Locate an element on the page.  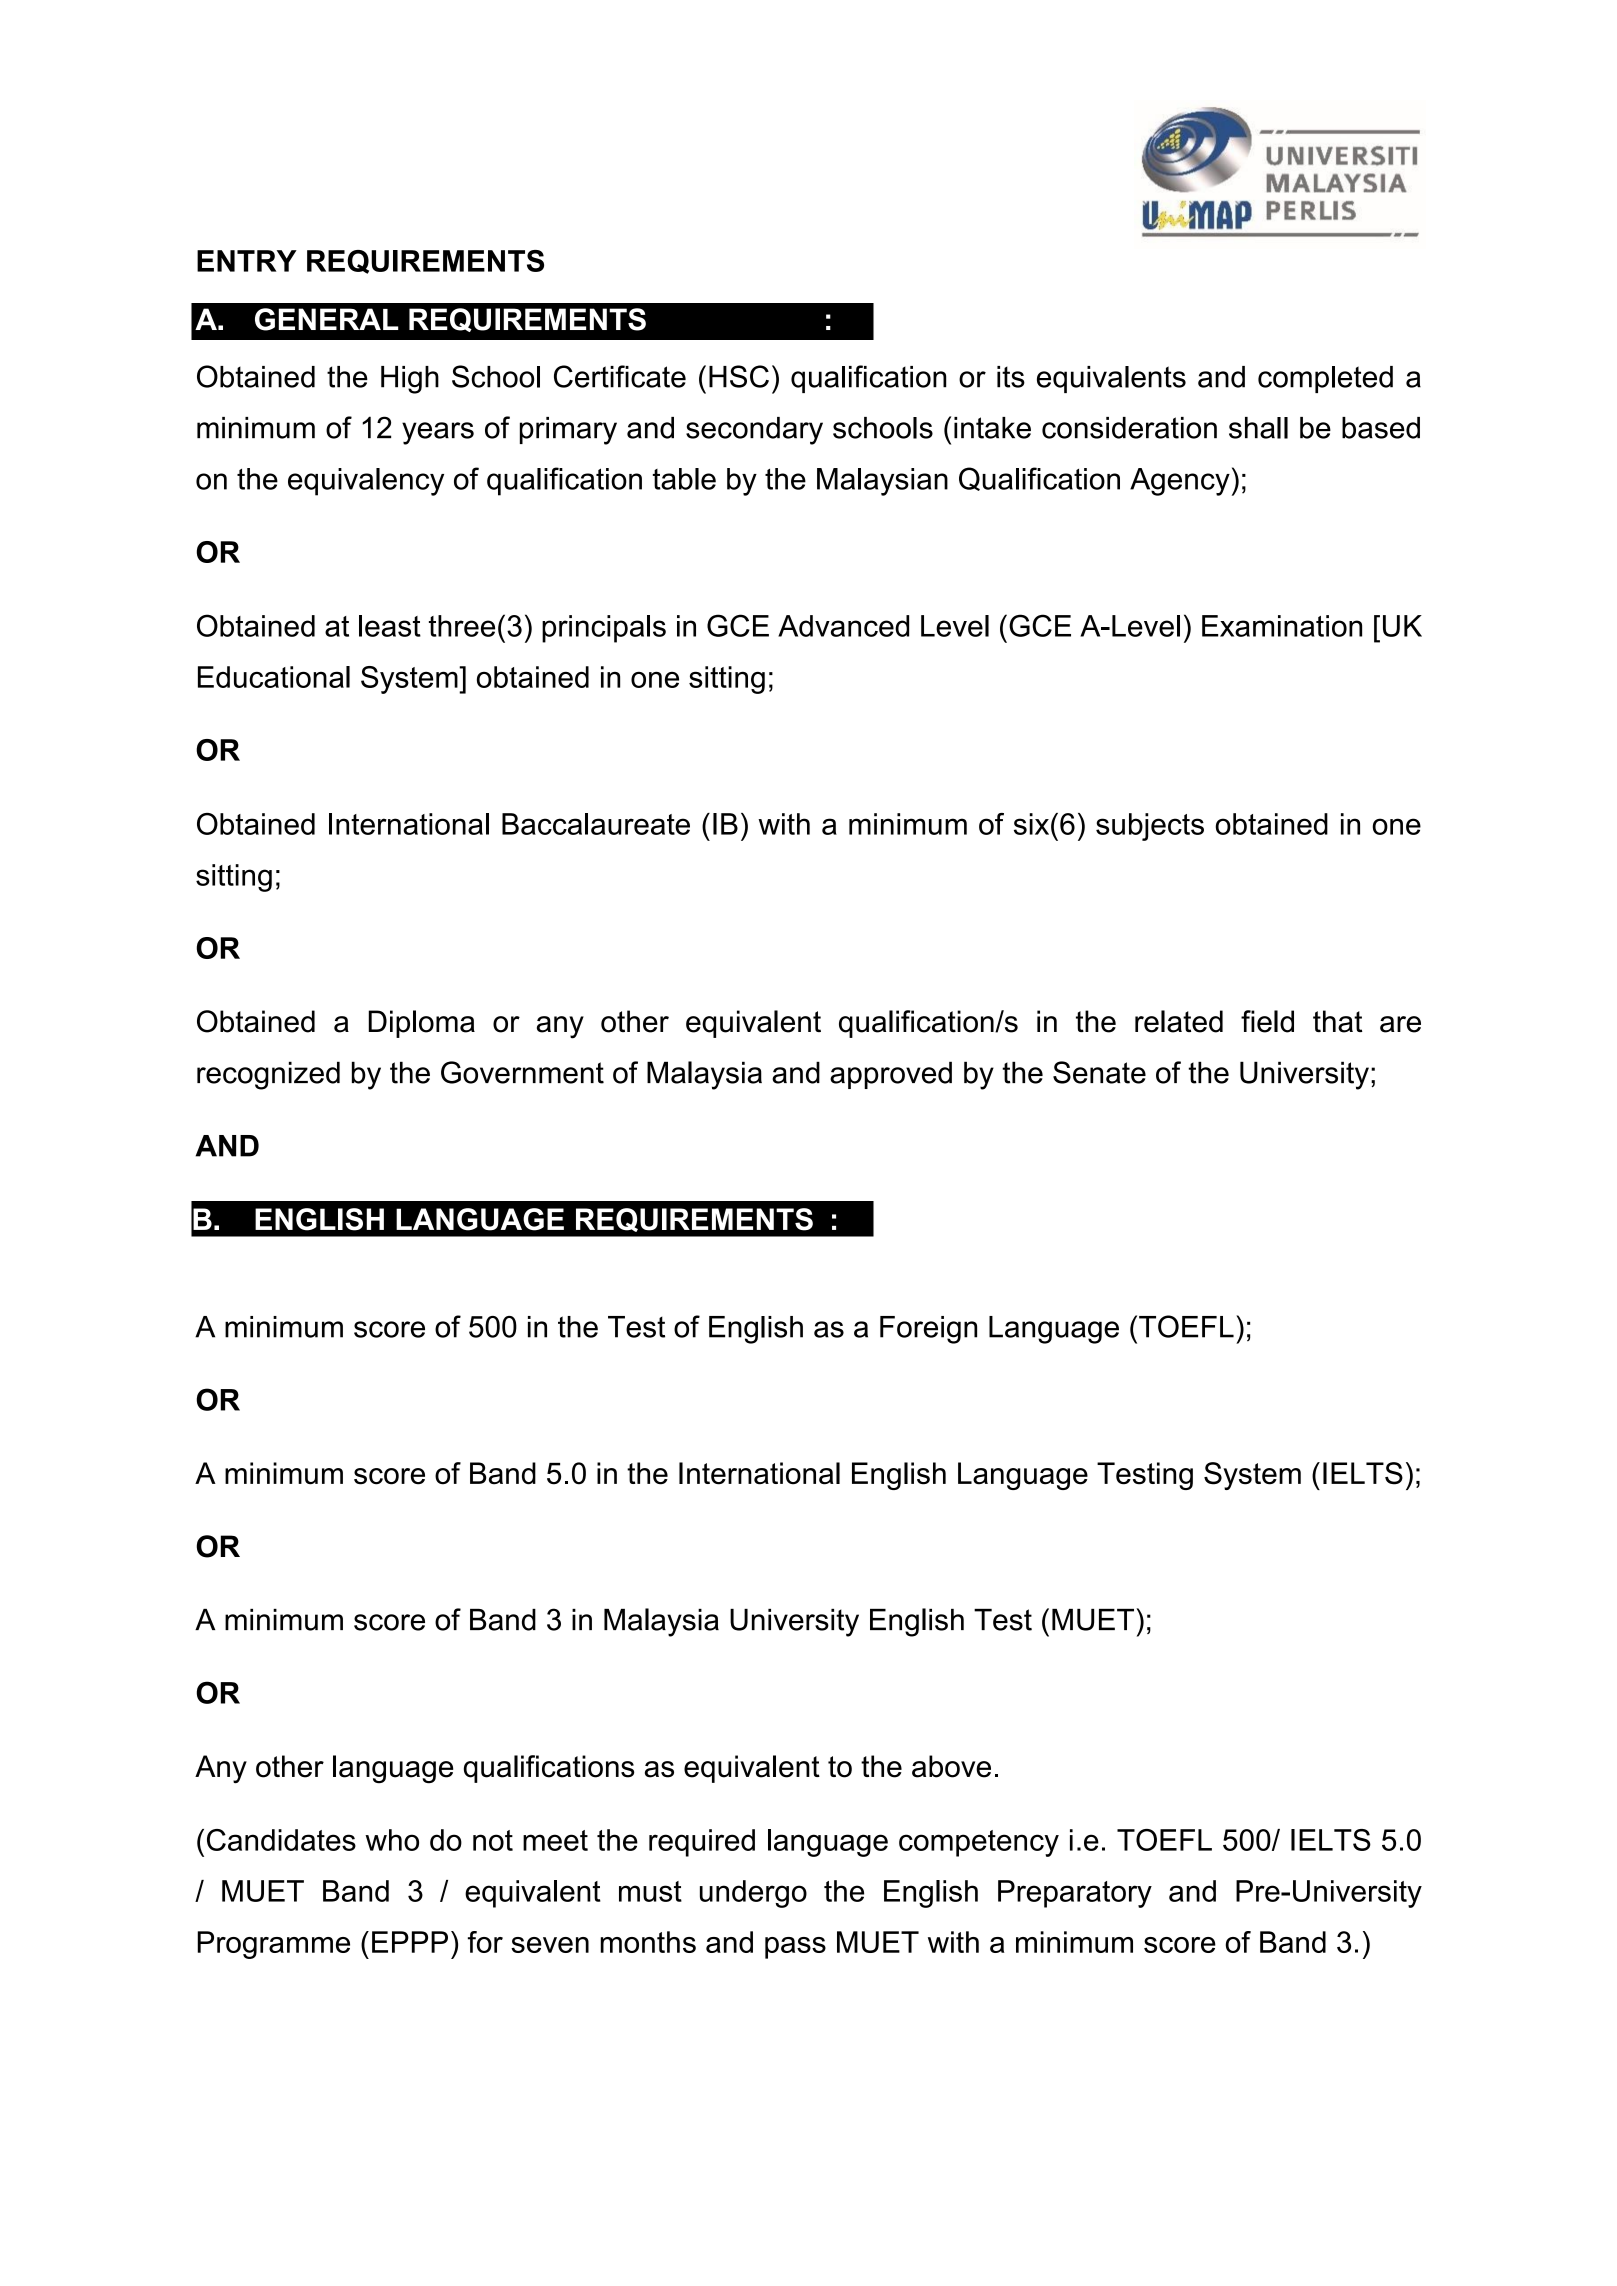
Senate is located at coordinates (1099, 1072).
